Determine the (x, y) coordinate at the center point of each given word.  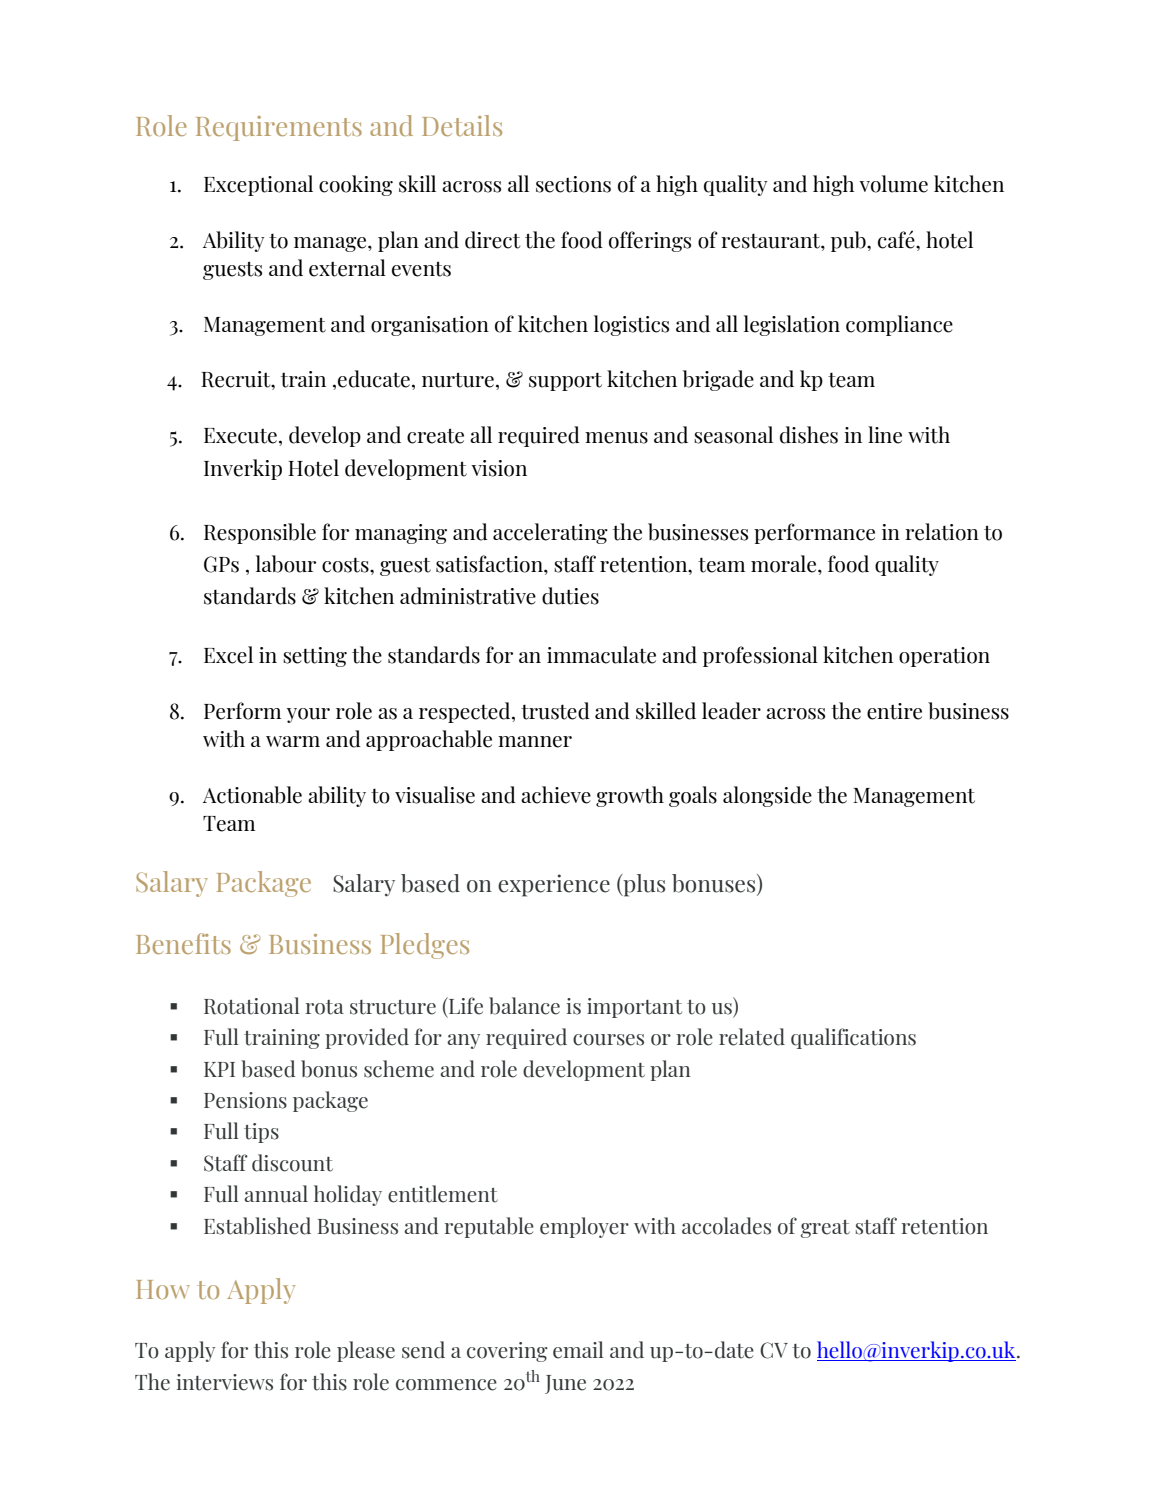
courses (608, 1040)
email (578, 1350)
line (885, 435)
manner (535, 742)
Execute (240, 436)
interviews (225, 1382)
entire (894, 711)
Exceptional (258, 185)
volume (893, 184)
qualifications (853, 1038)
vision (499, 468)
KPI (219, 1069)
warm (293, 741)
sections (573, 184)
